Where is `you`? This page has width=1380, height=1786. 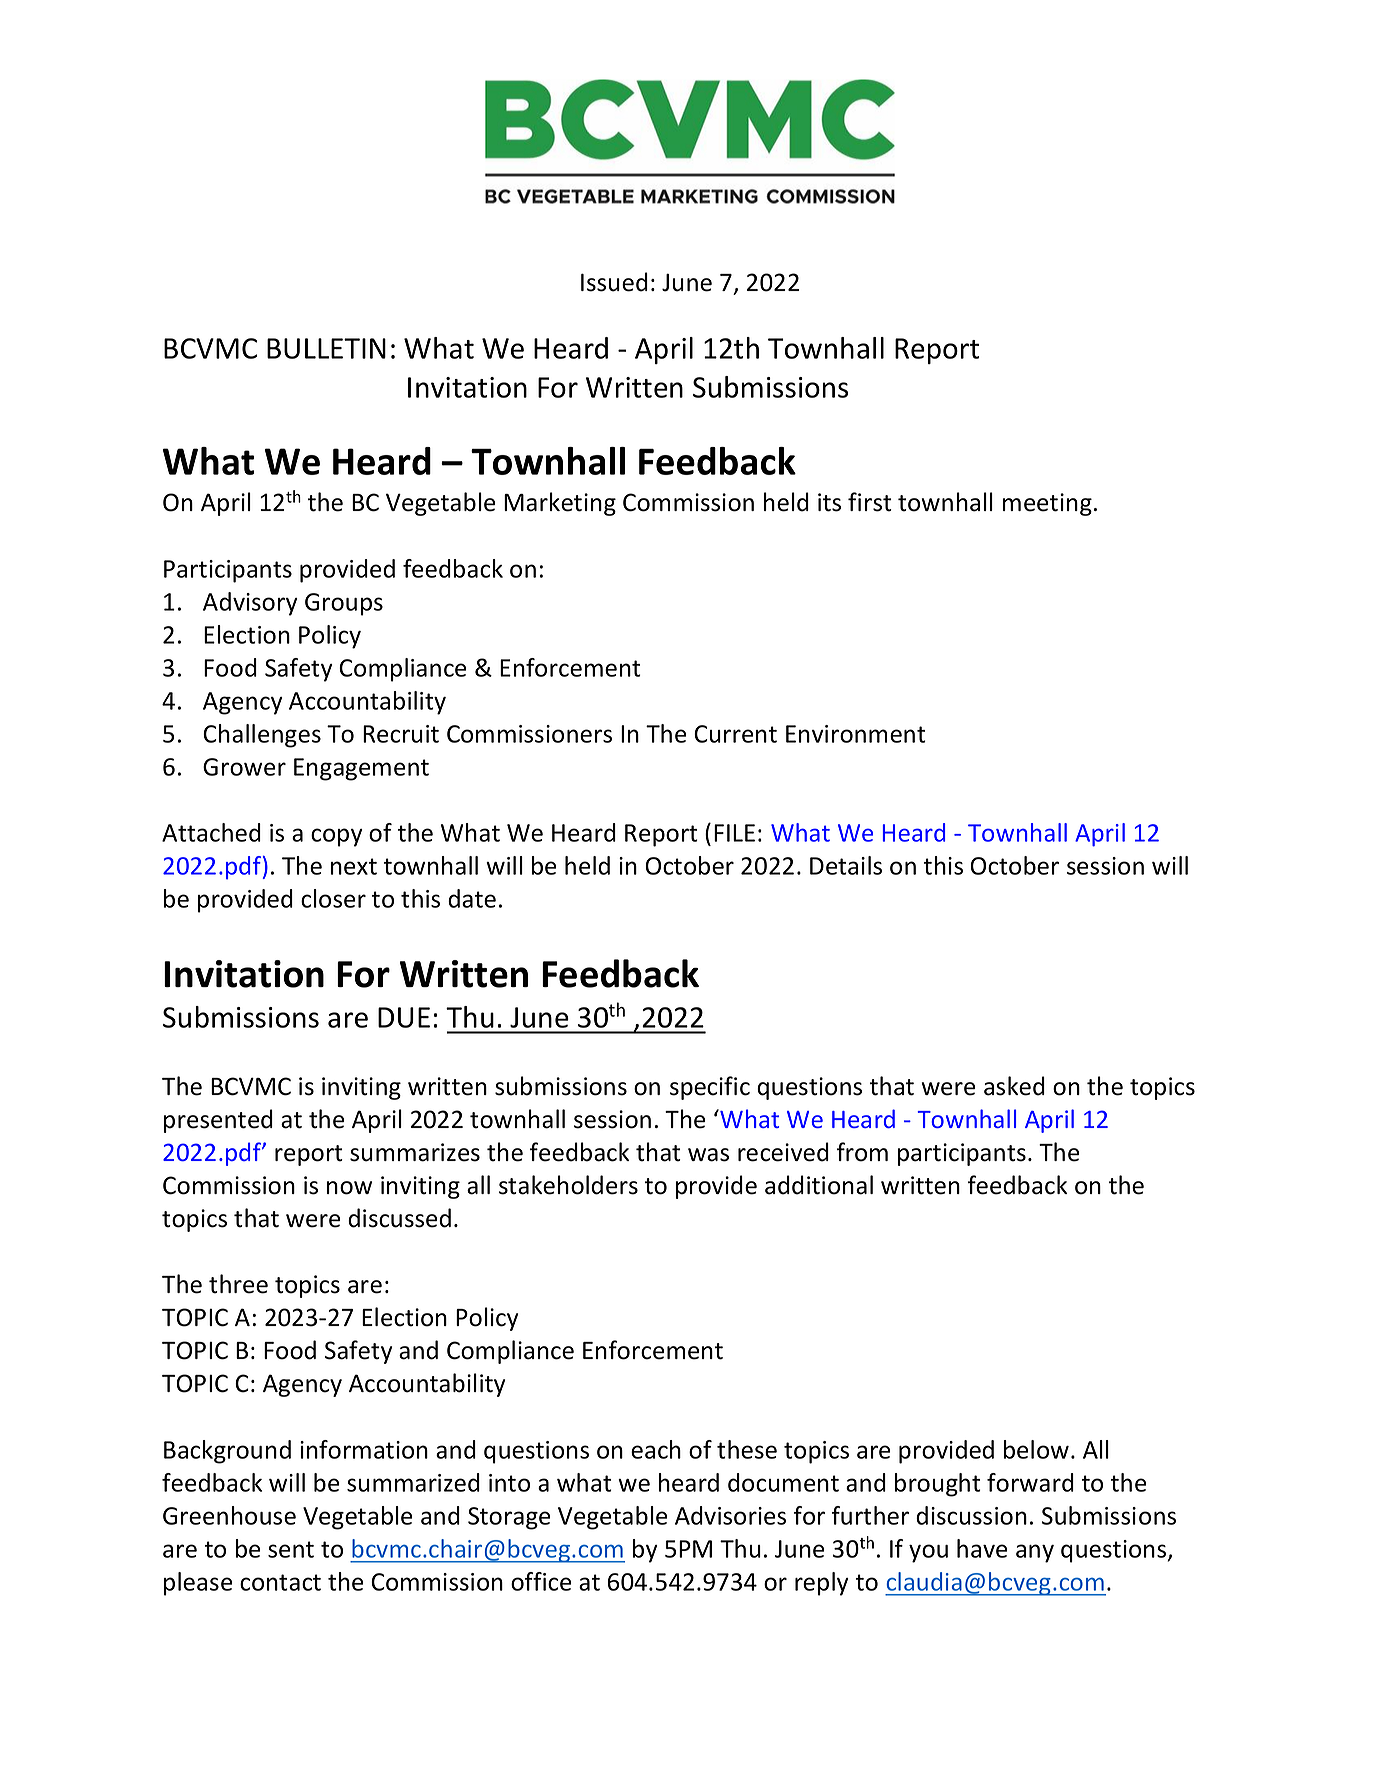 you is located at coordinates (928, 1553).
